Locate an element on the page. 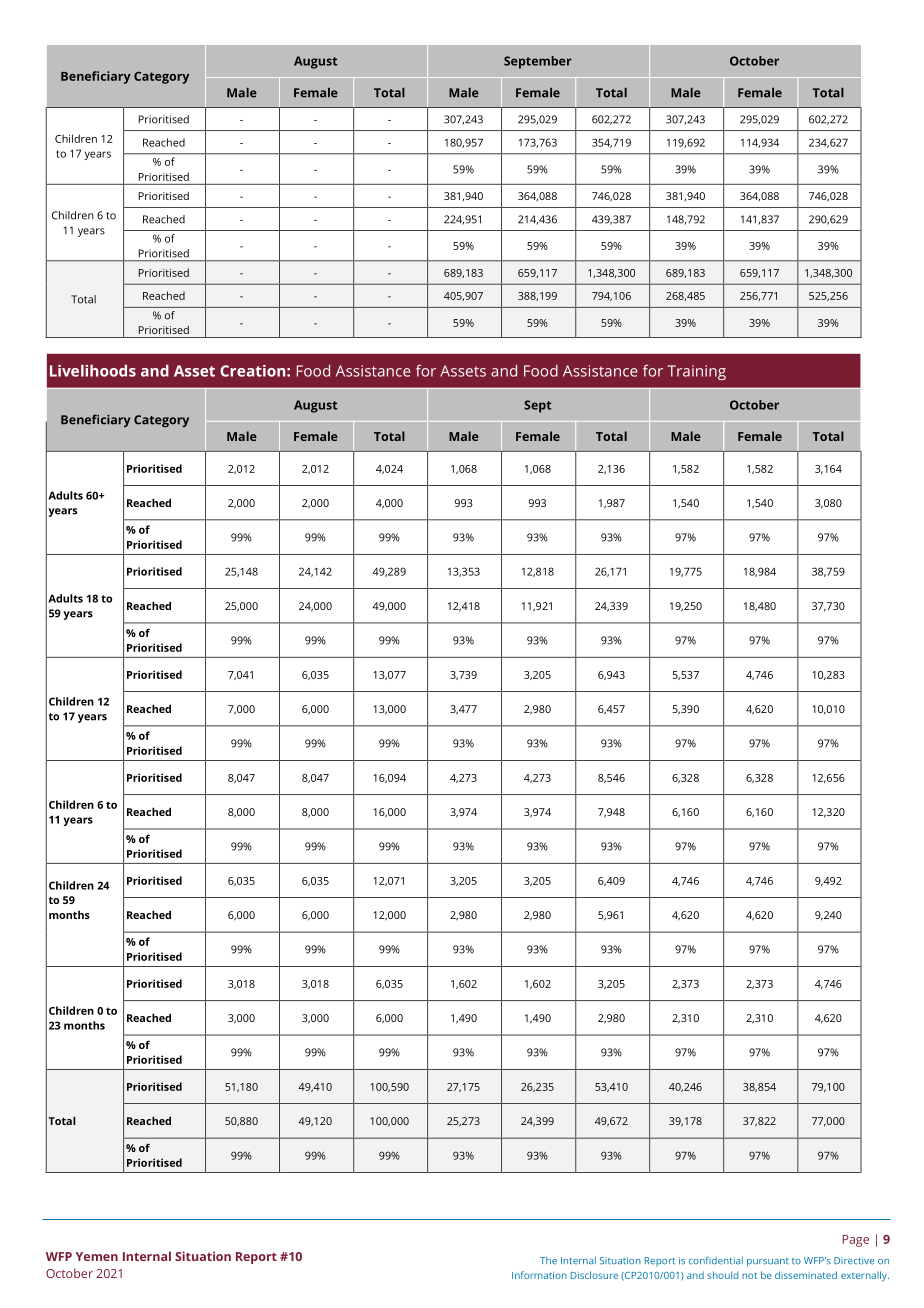 Image resolution: width=924 pixels, height=1308 pixels. Training is located at coordinates (697, 372).
